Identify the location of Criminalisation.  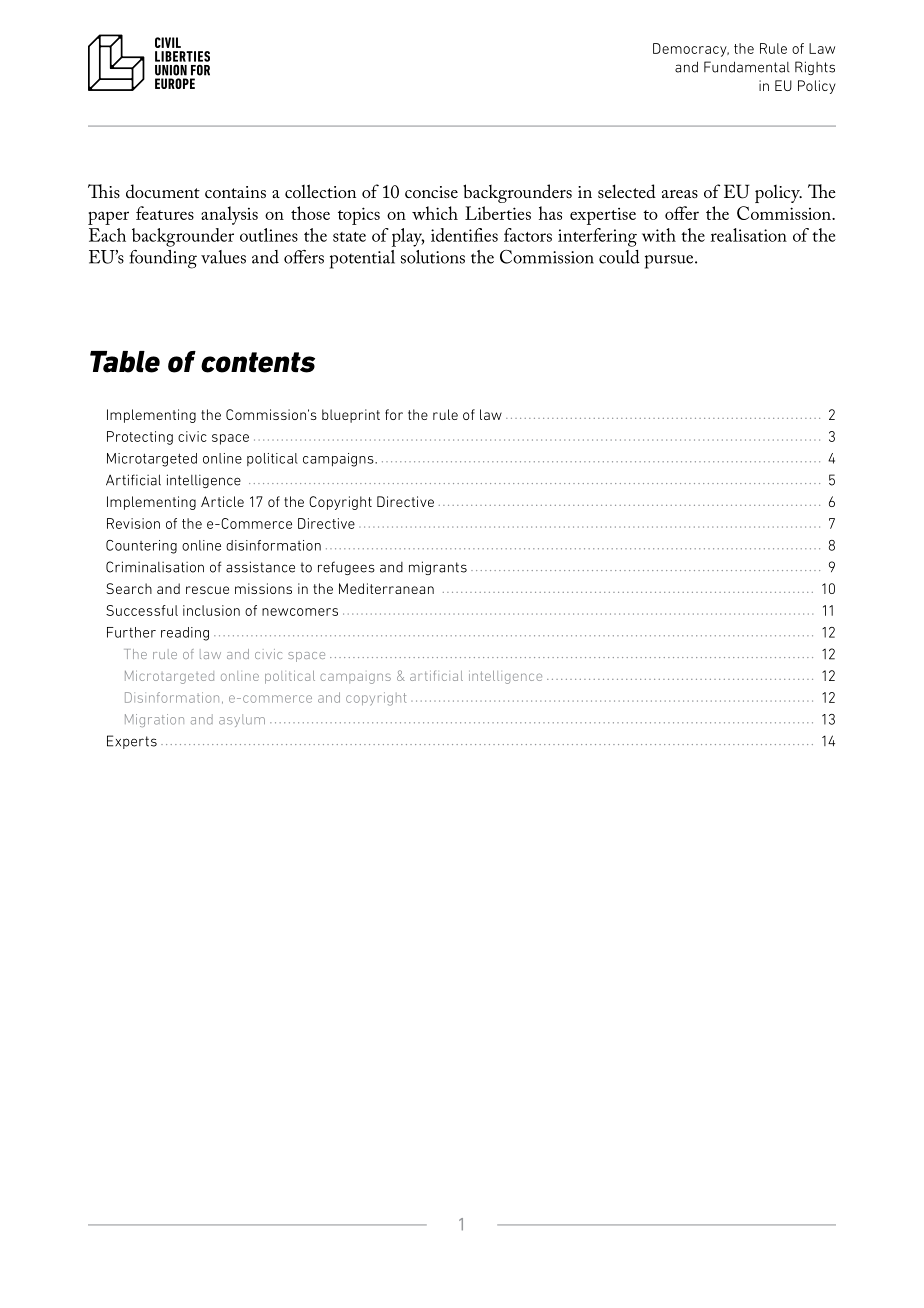
(155, 567).
